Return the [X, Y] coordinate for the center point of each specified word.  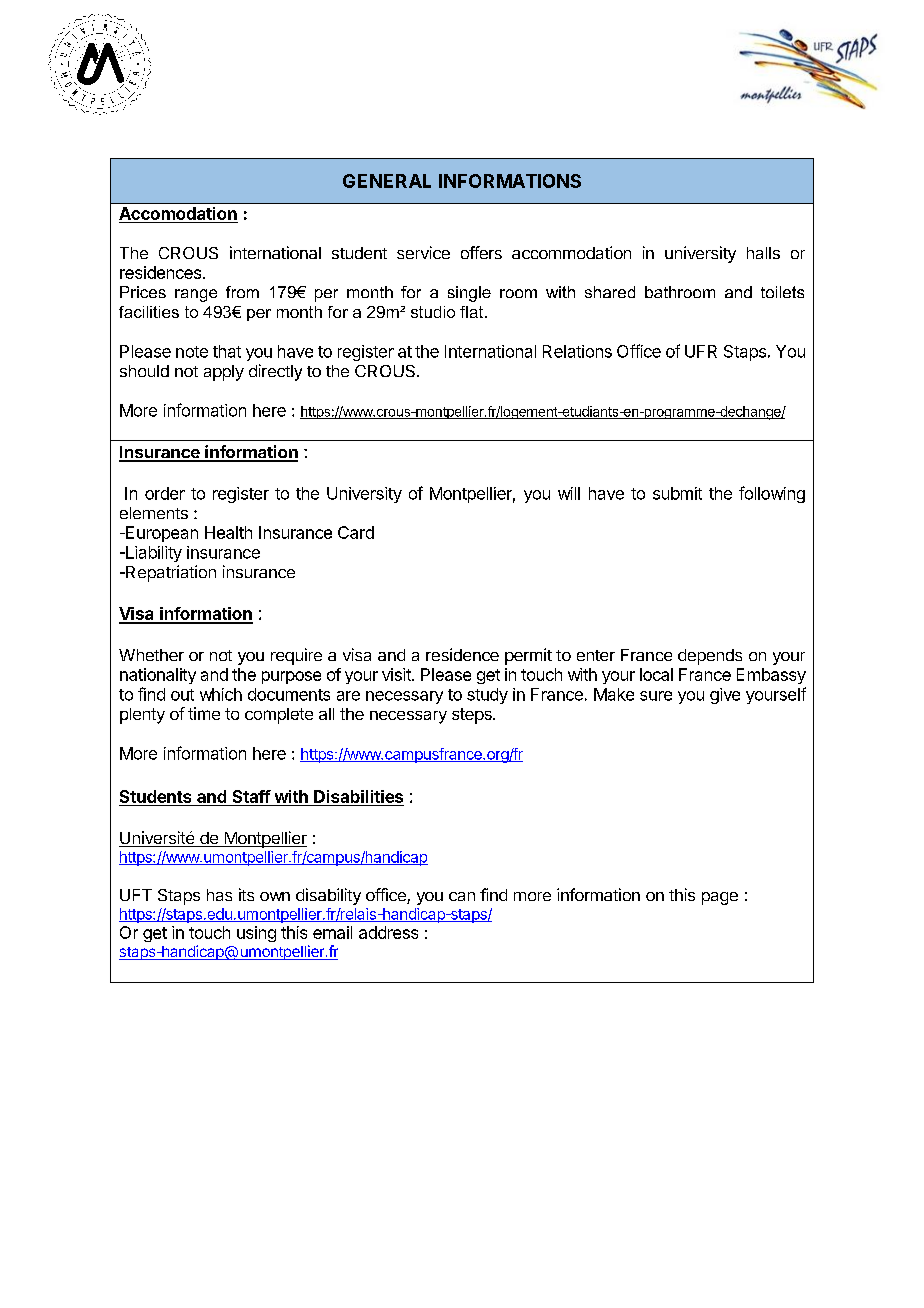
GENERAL [387, 181]
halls [763, 253]
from [242, 292]
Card [356, 532]
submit [677, 493]
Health [228, 532]
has [219, 895]
